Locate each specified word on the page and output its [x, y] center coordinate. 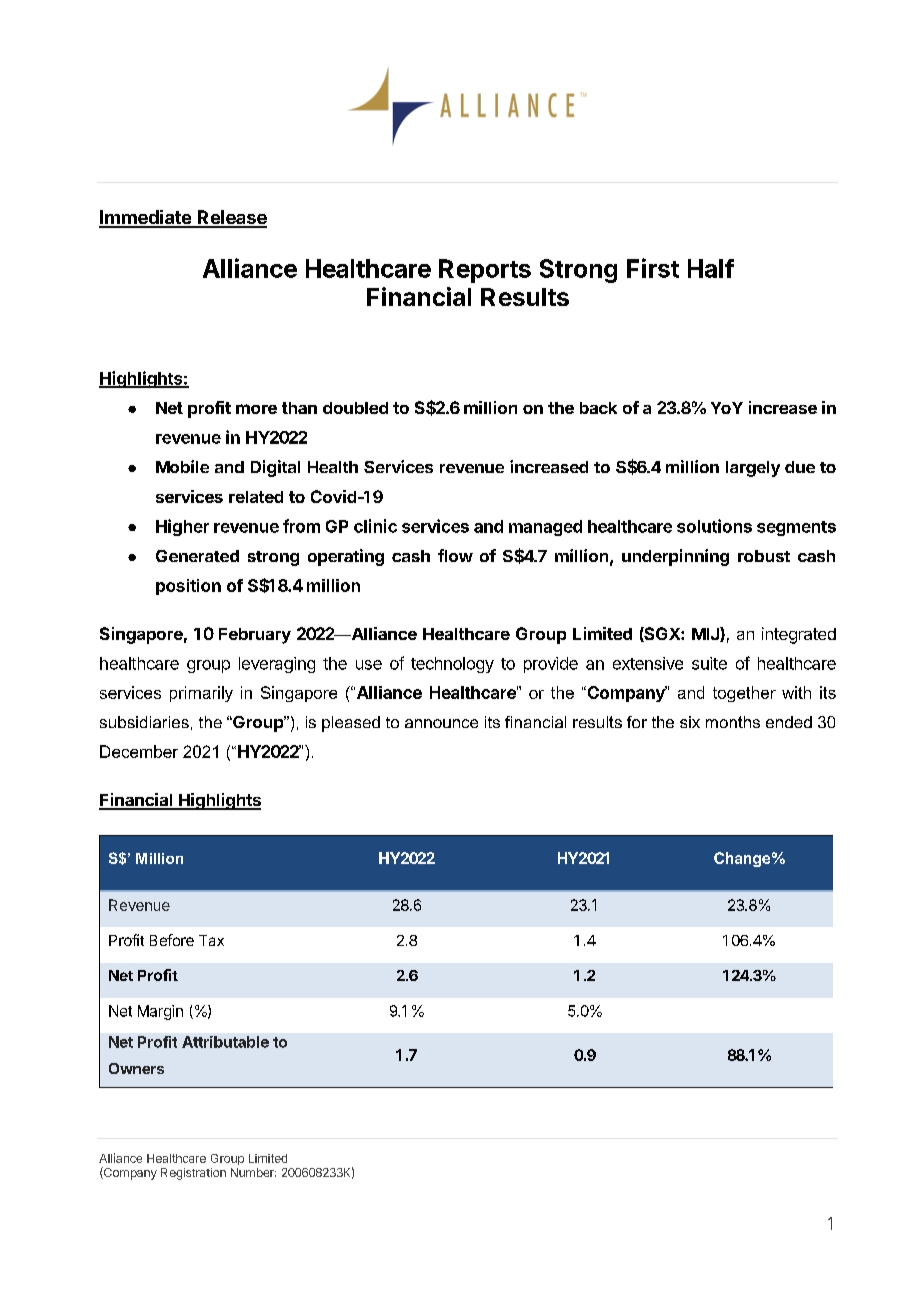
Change [742, 859]
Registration [193, 1174]
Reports [485, 271]
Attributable [225, 1042]
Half [711, 268]
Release [231, 218]
